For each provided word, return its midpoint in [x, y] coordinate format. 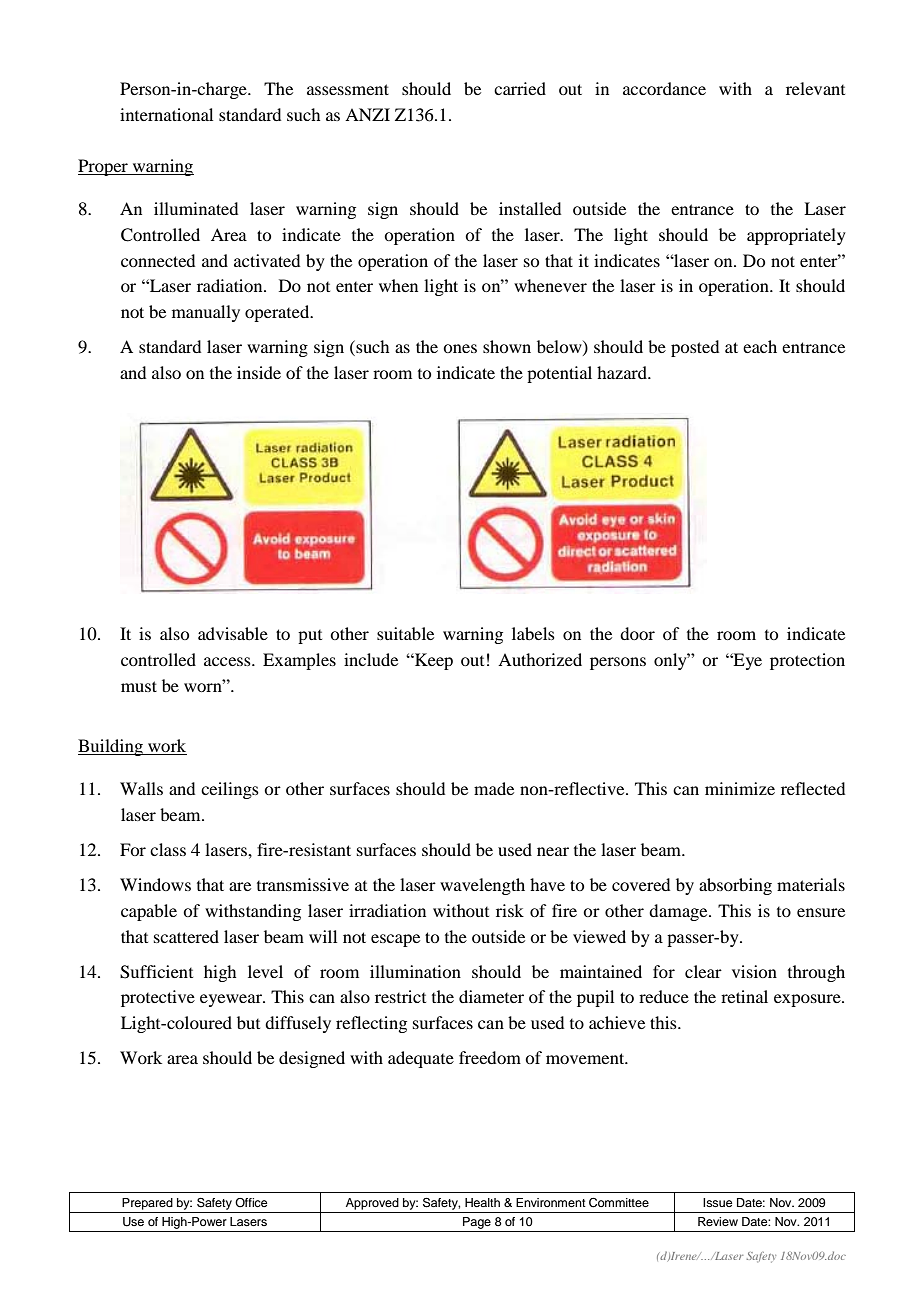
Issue [717, 1202]
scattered [186, 936]
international [166, 114]
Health [482, 1202]
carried [520, 88]
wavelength [482, 886]
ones [460, 348]
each [760, 346]
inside [259, 372]
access [228, 661]
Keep [433, 661]
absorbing [735, 886]
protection [807, 661]
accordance [664, 88]
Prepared [147, 1204]
